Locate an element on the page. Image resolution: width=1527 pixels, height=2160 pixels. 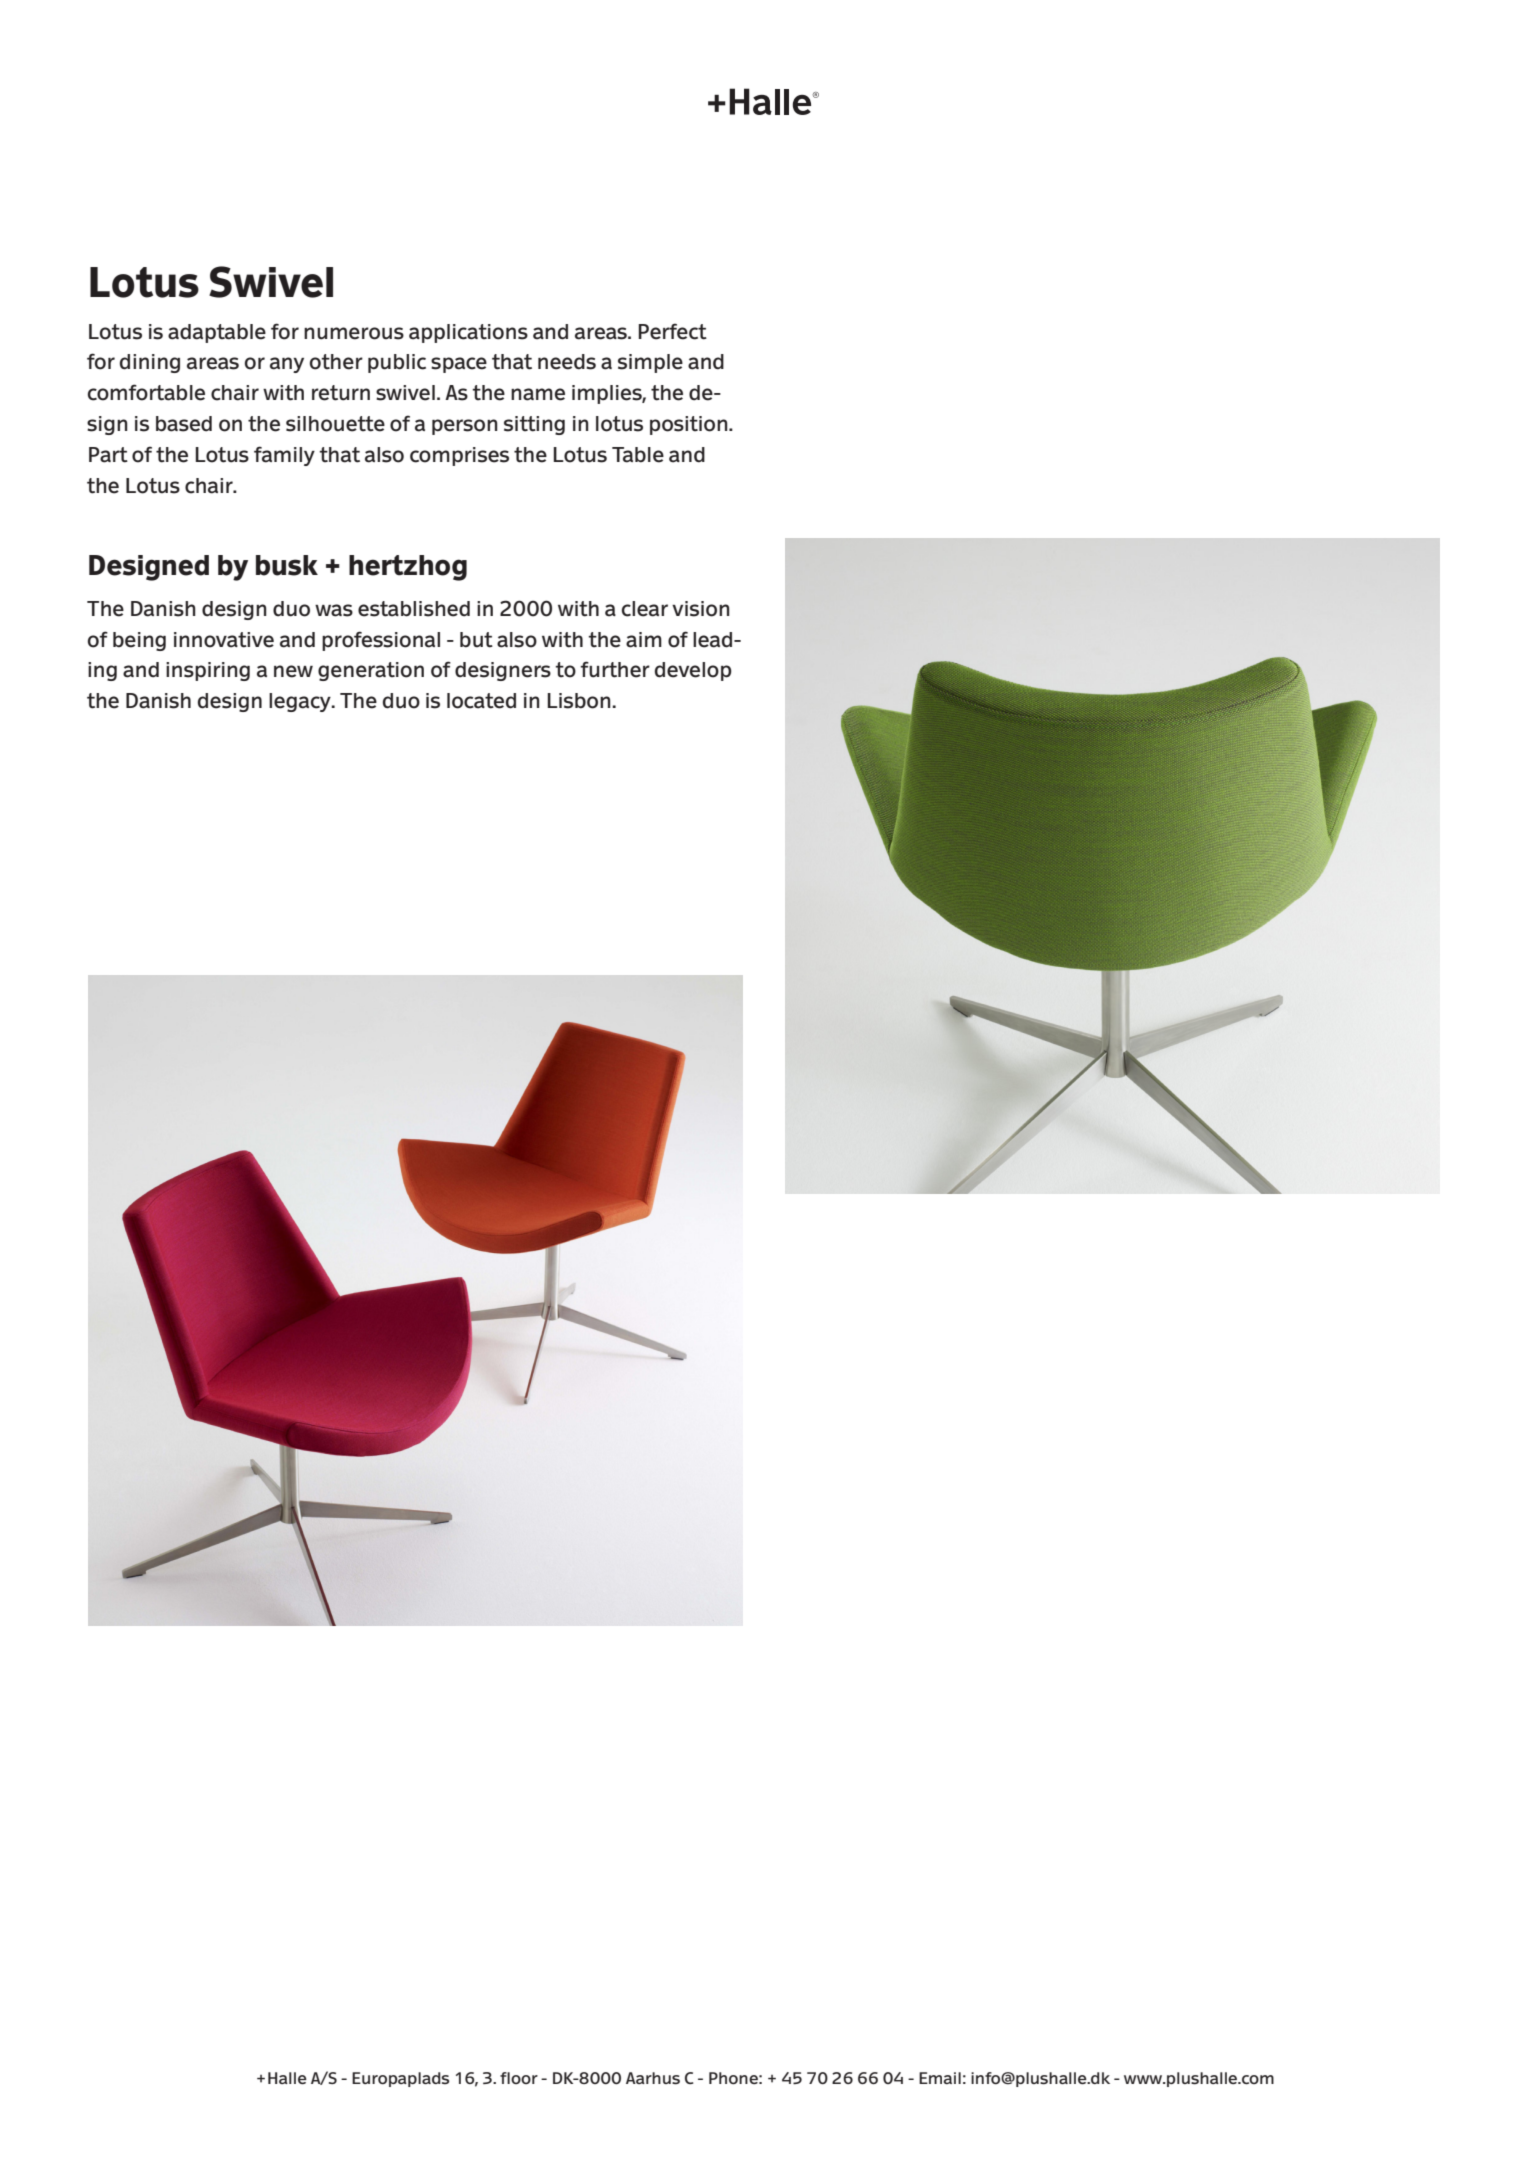
position is located at coordinates (690, 425).
